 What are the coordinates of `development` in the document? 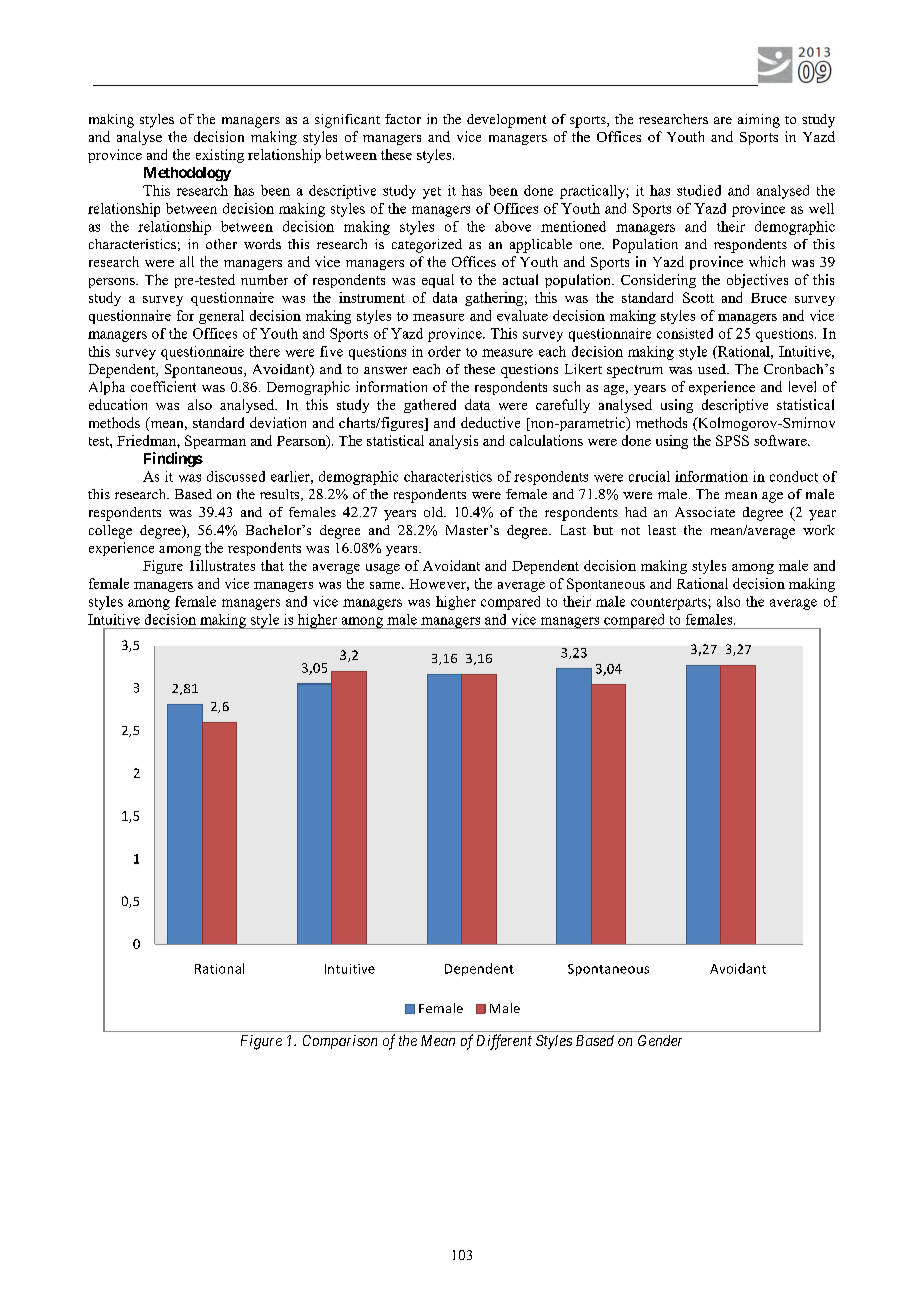 It's located at (506, 121).
